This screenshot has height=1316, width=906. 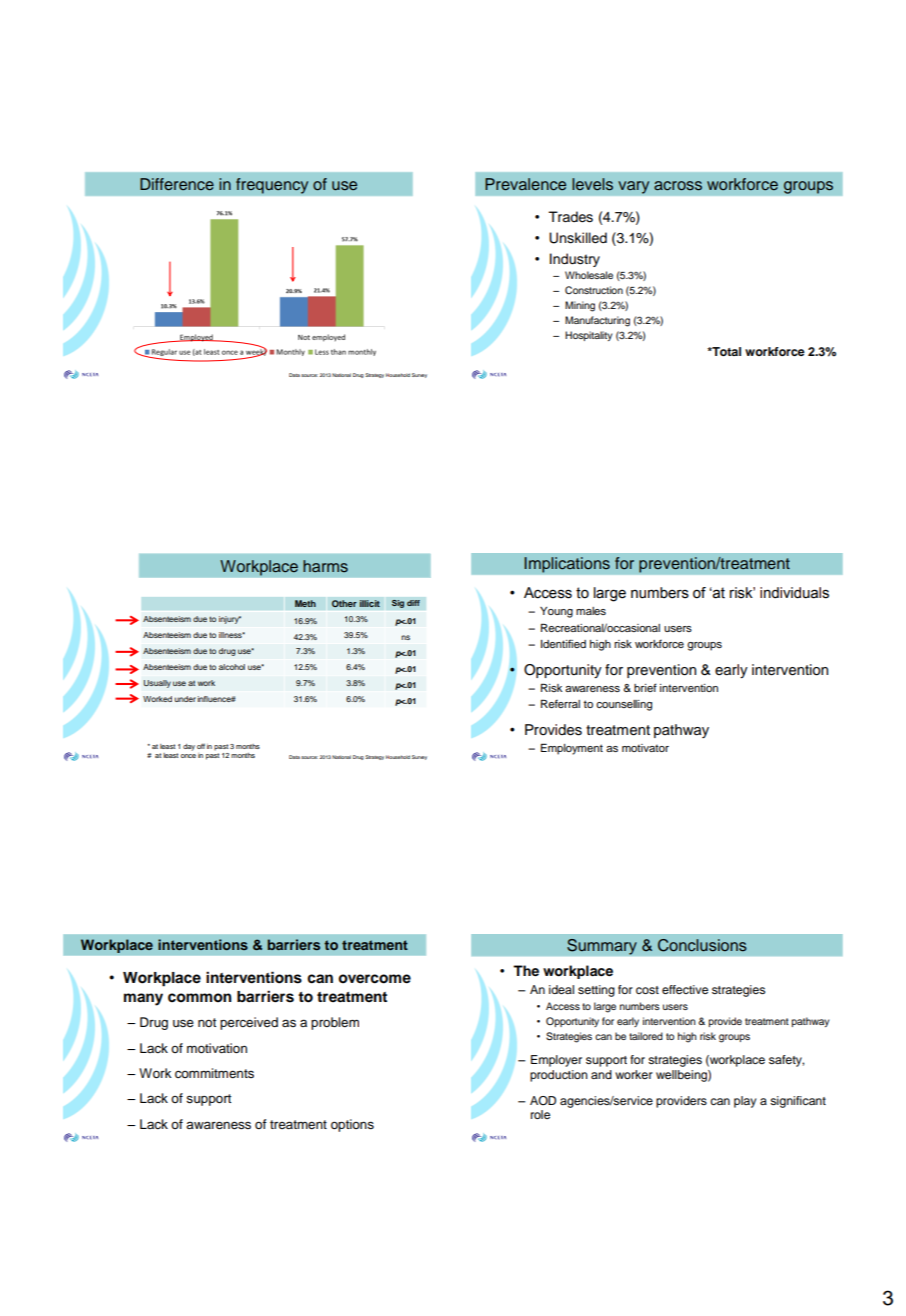 I want to click on Prevalence, so click(x=525, y=184).
